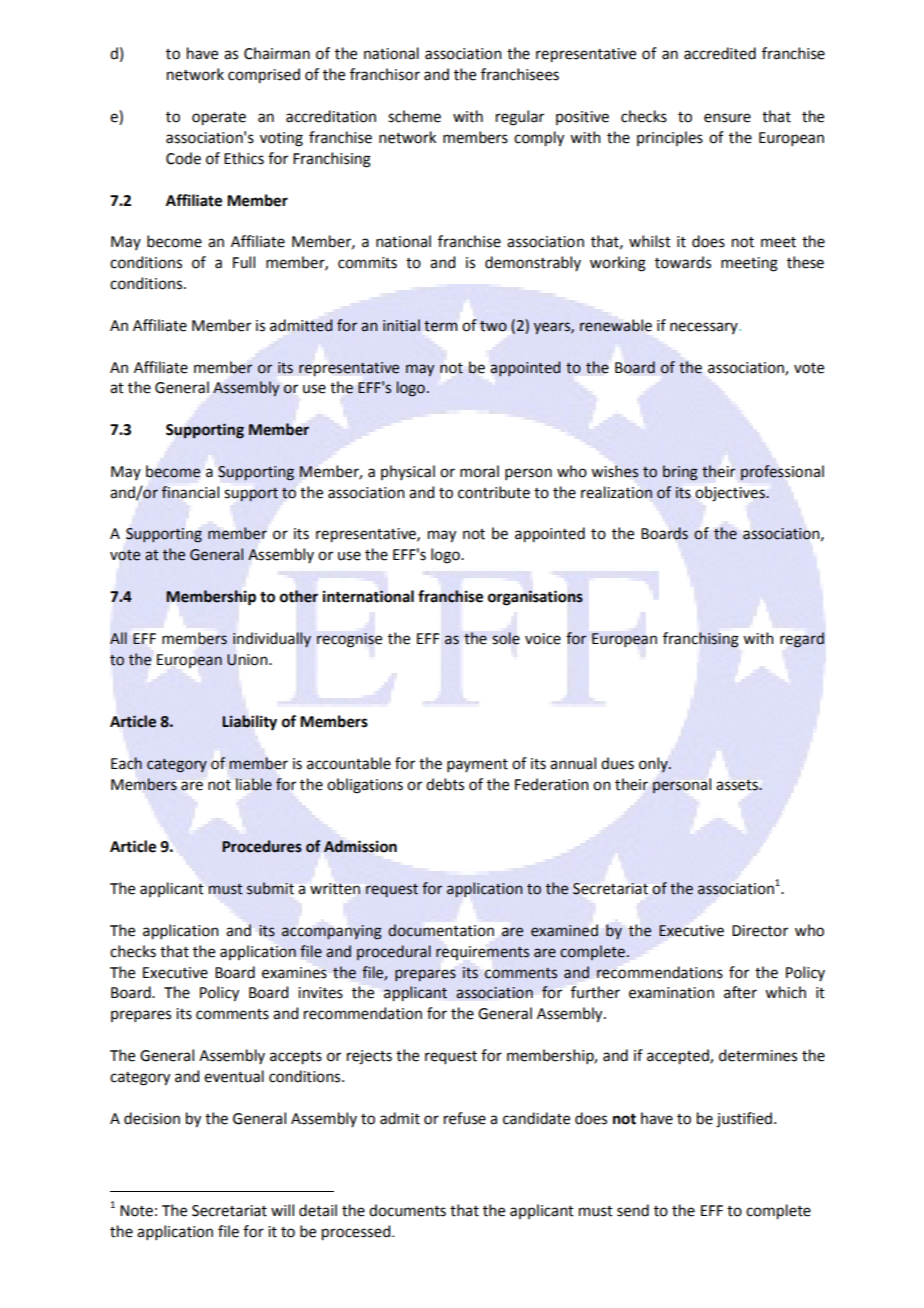  I want to click on necessary, so click(705, 328).
